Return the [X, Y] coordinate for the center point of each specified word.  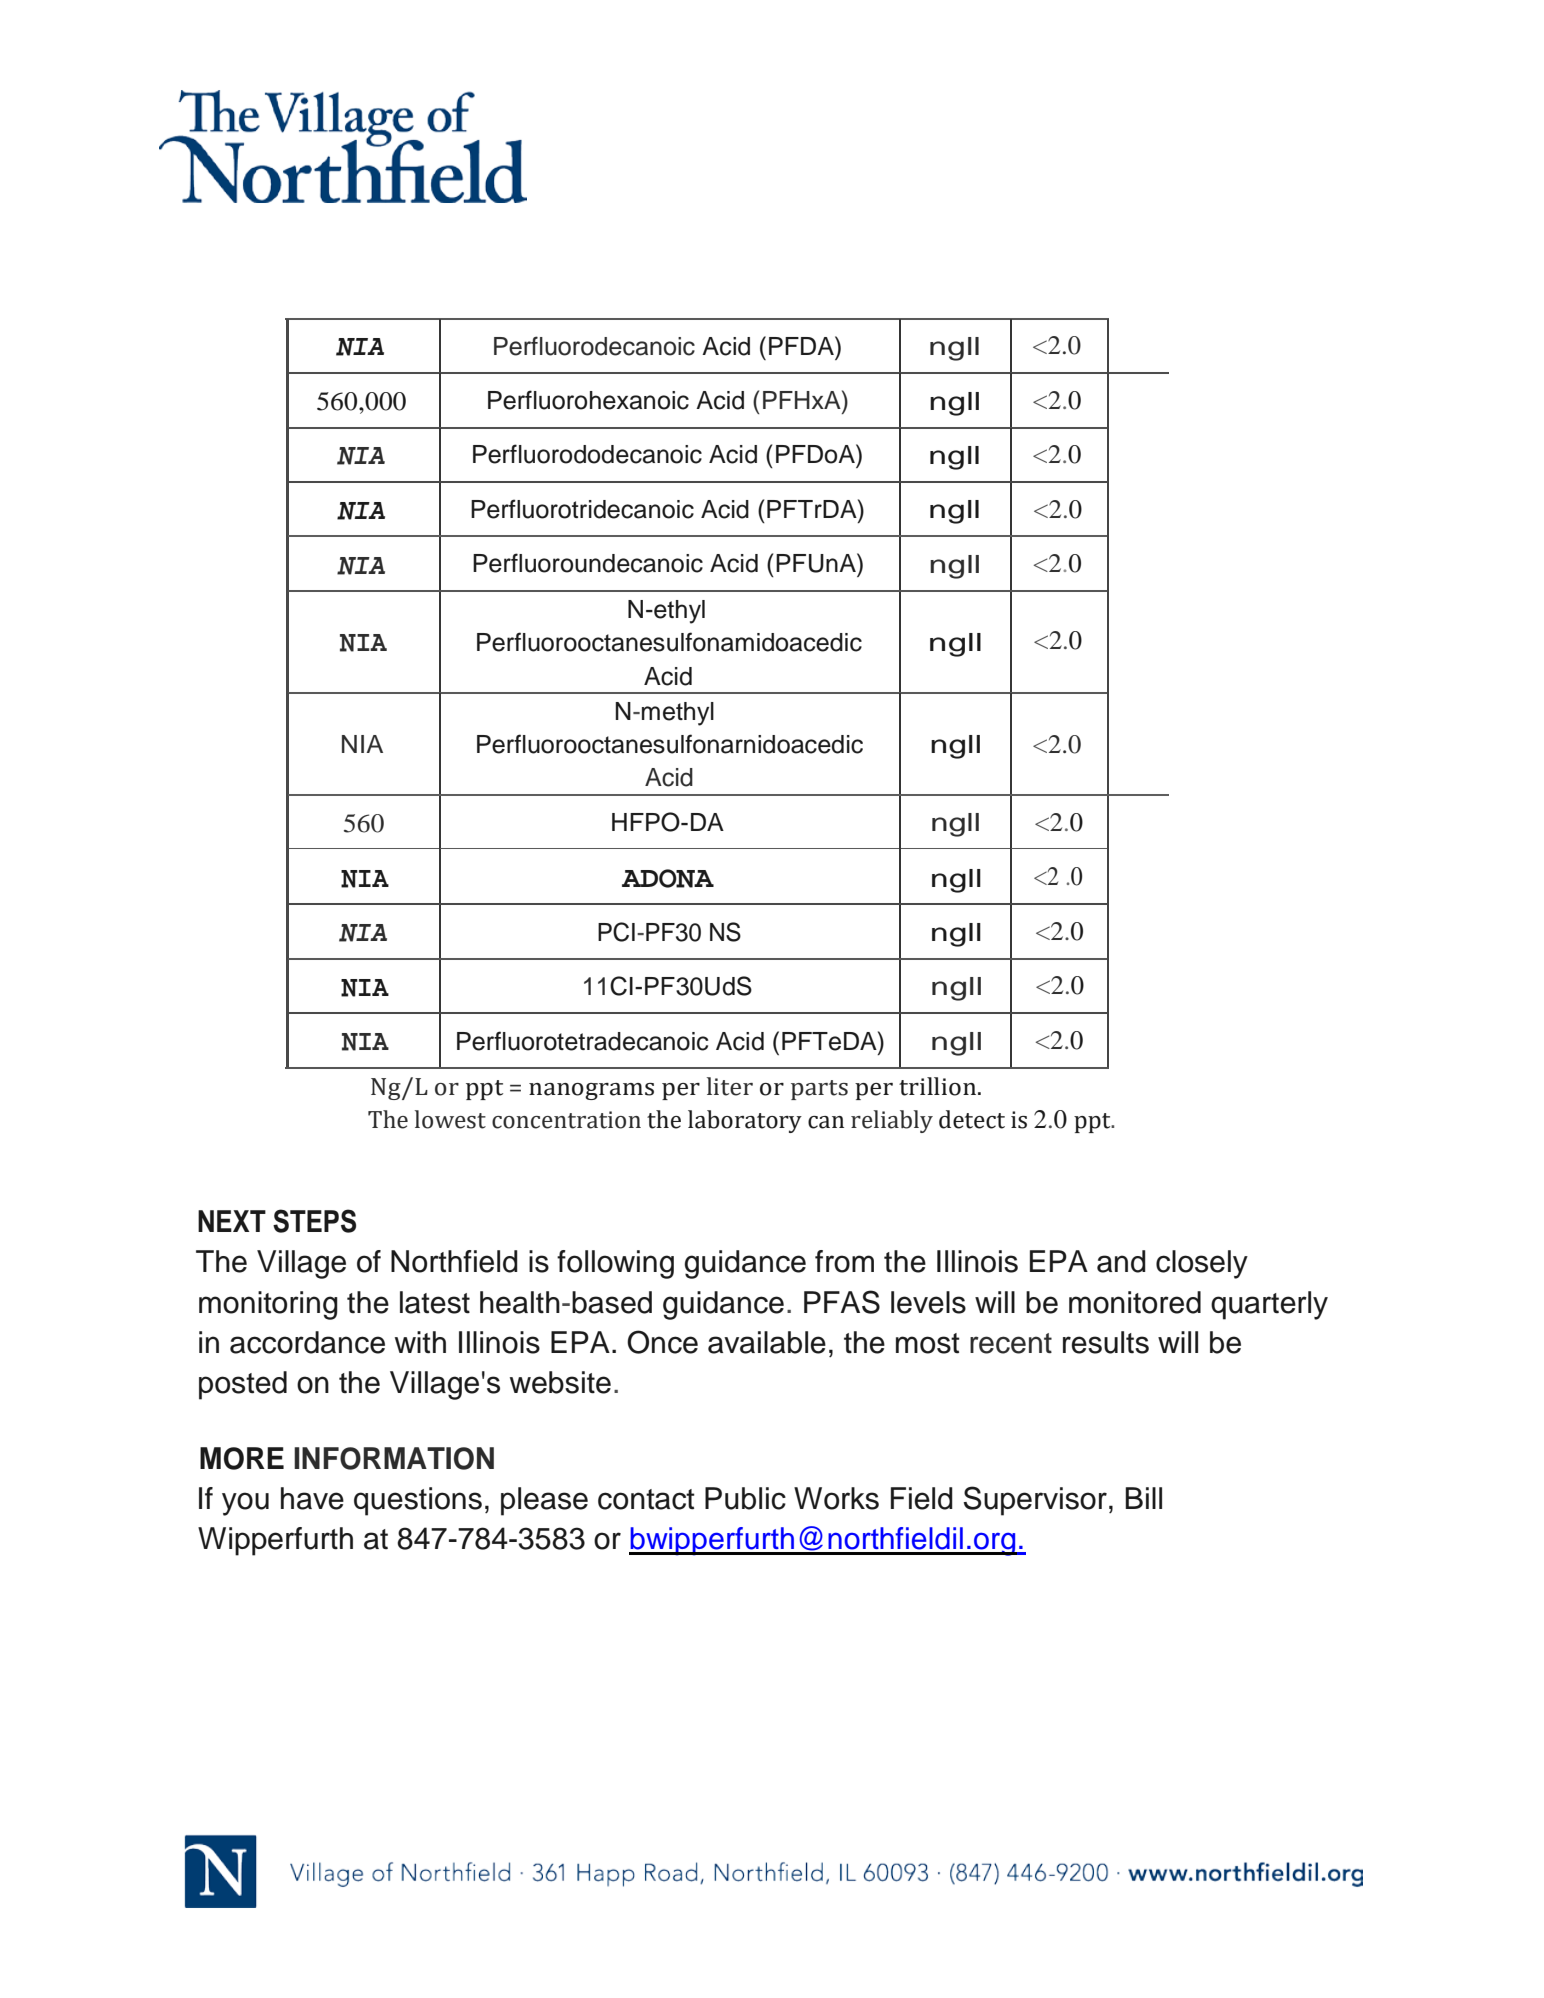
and [1121, 1261]
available [767, 1342]
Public [745, 1498]
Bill [1143, 1498]
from [844, 1261]
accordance [307, 1342]
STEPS [314, 1221]
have [312, 1498]
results [1106, 1342]
